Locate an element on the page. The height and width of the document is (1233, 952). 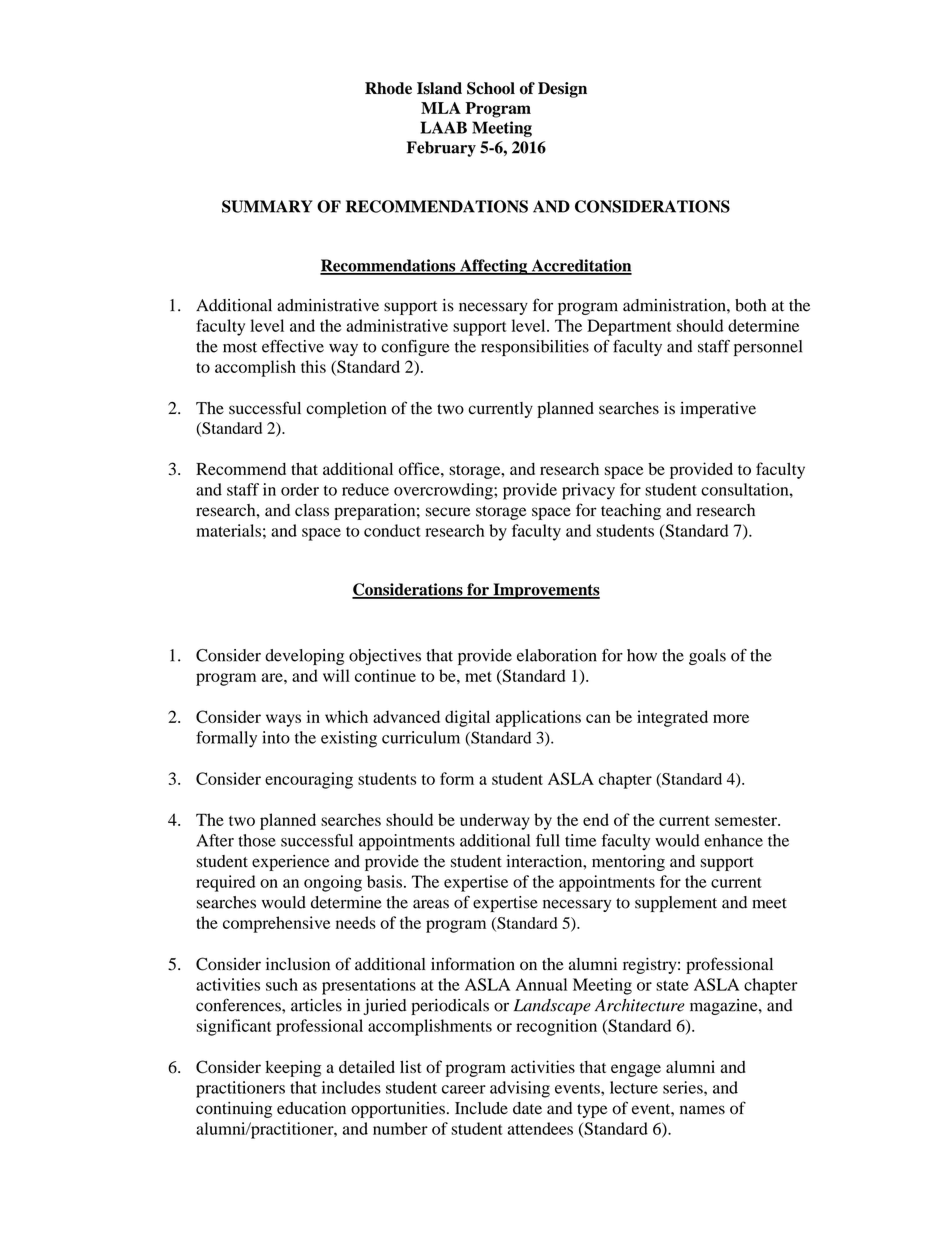
School is located at coordinates (491, 88).
